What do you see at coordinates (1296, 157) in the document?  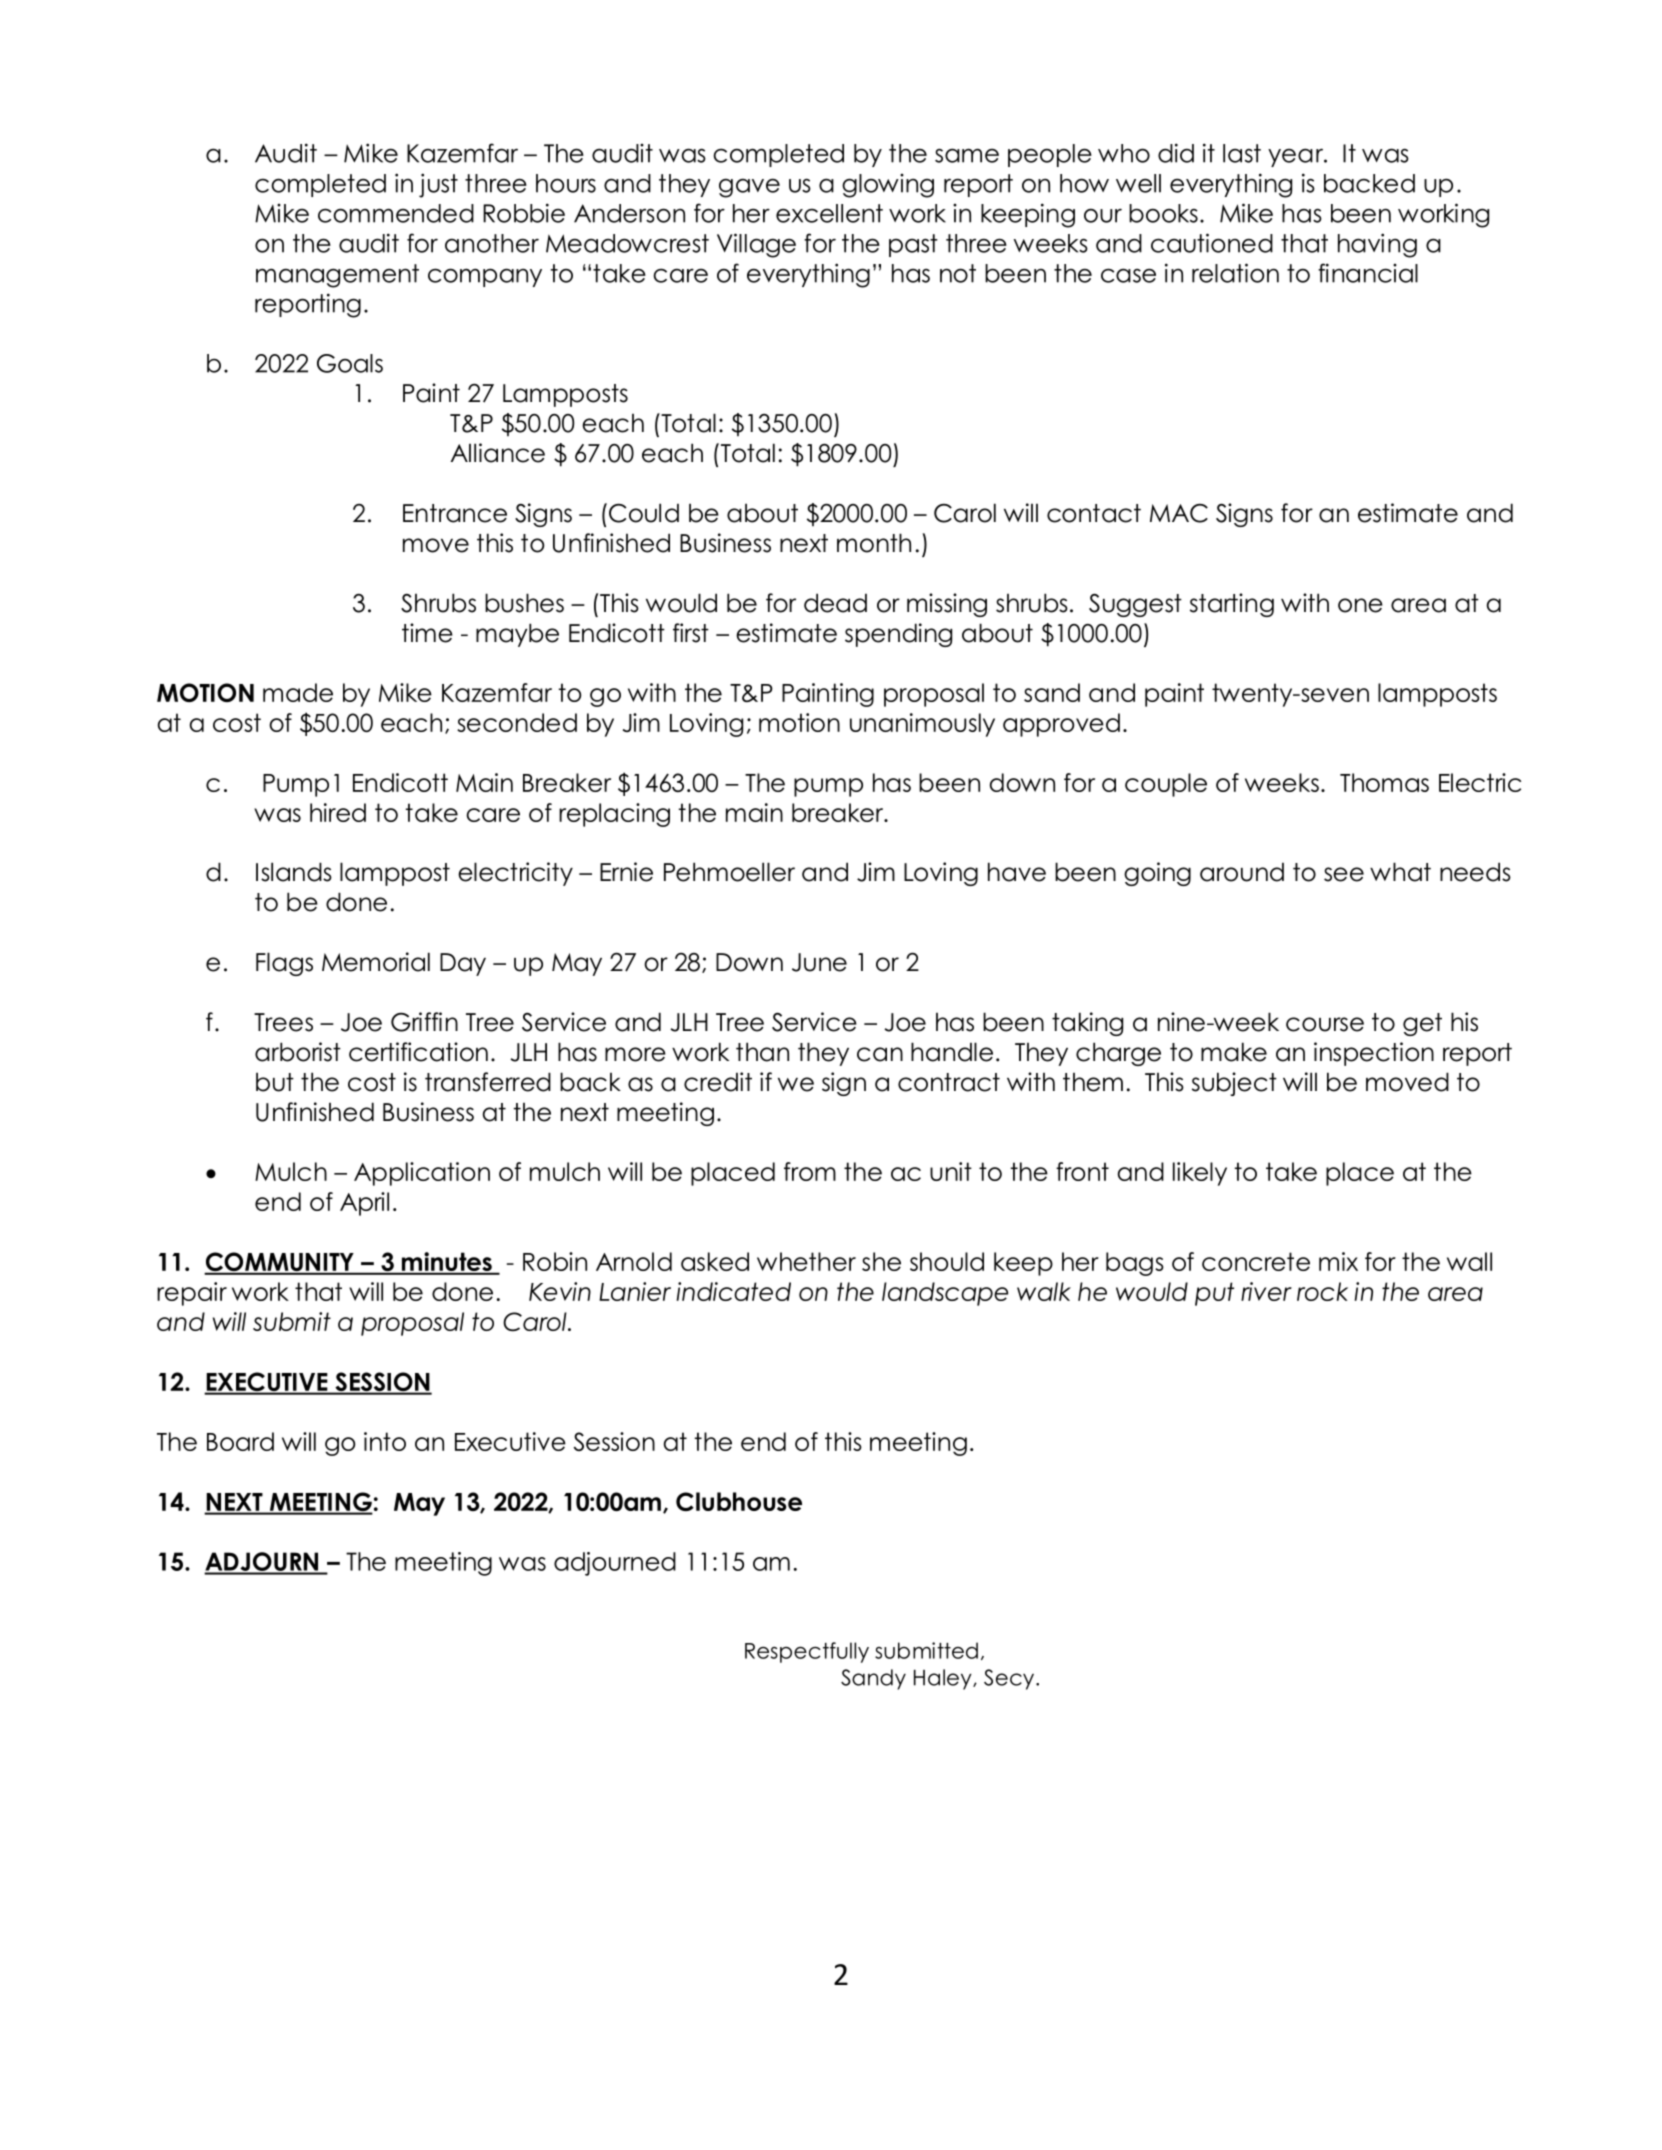 I see `year` at bounding box center [1296, 157].
